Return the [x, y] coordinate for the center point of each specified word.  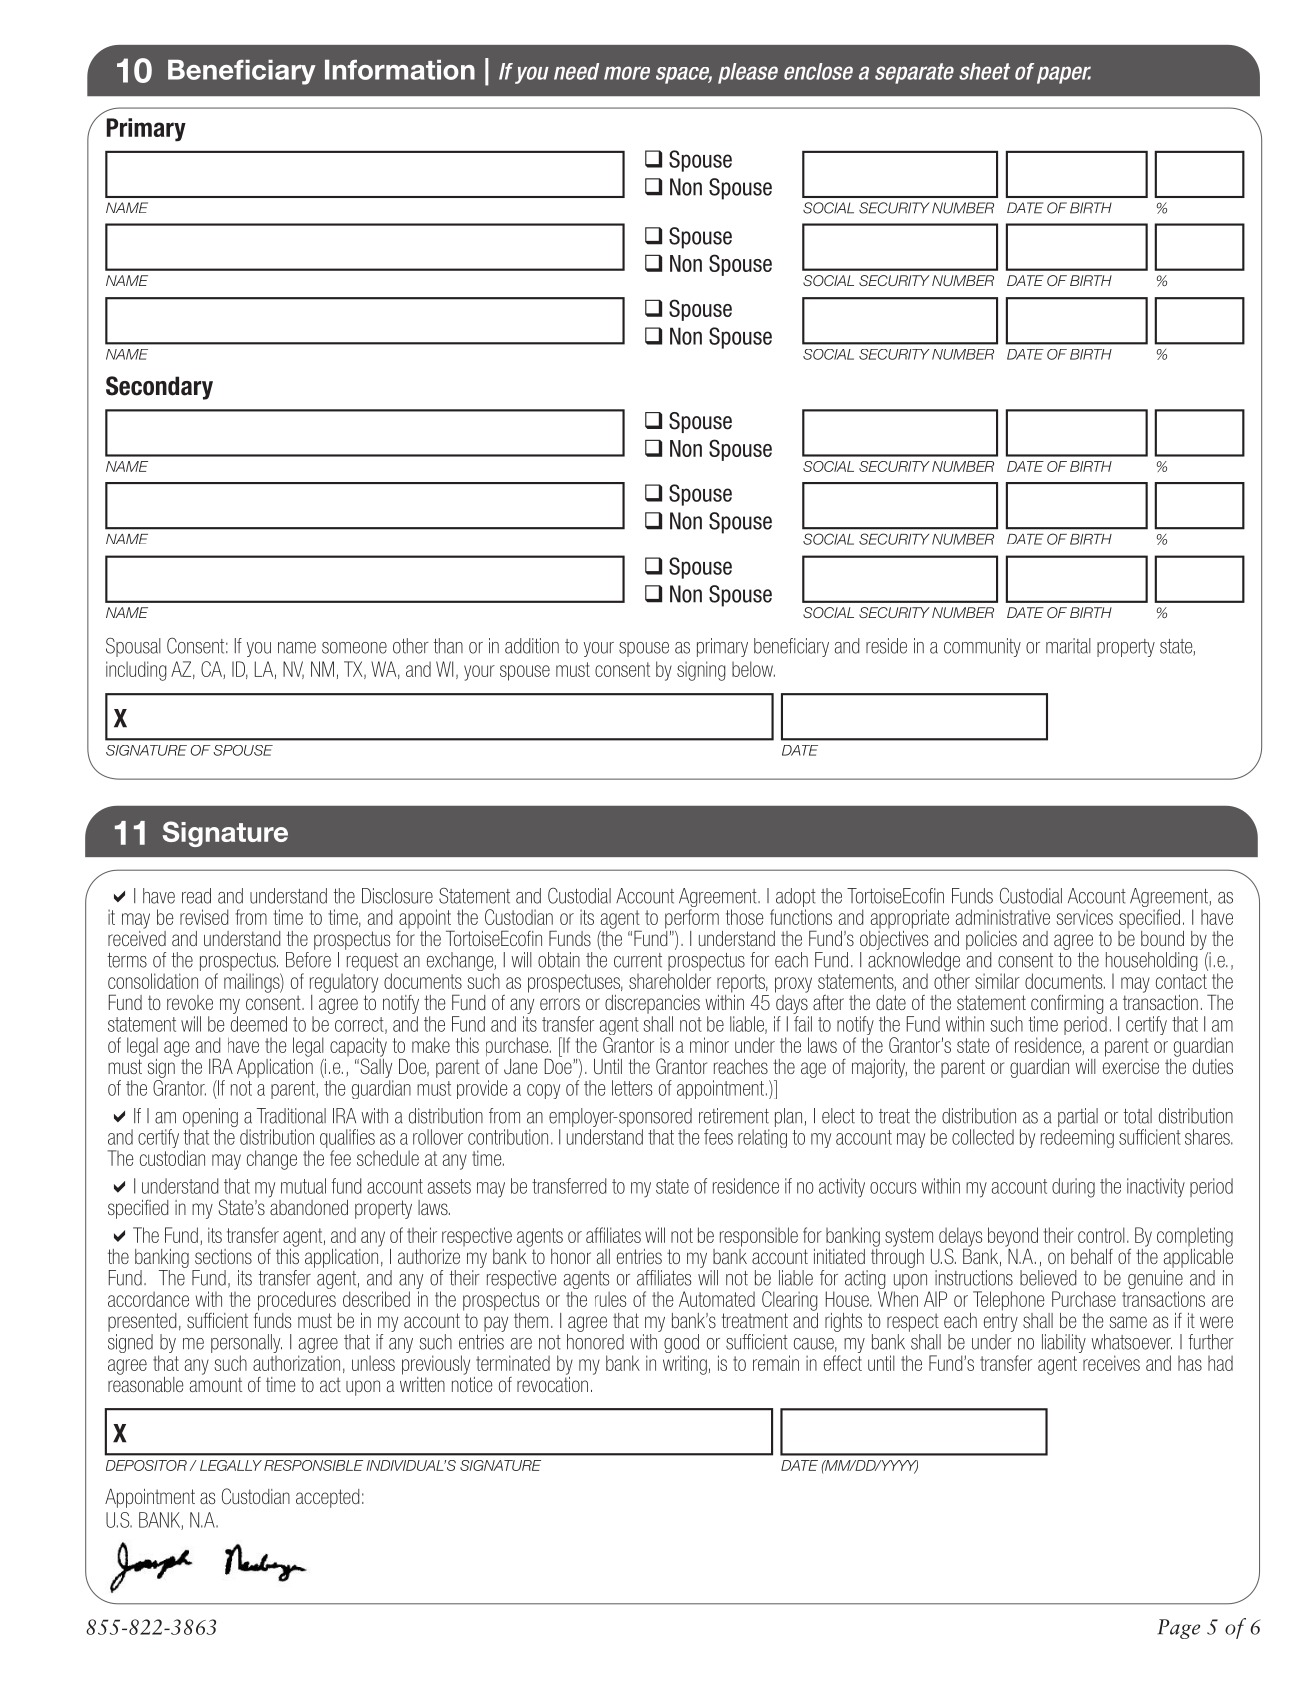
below [753, 669]
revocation [552, 1383]
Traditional [291, 1116]
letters [632, 1088]
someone [354, 648]
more [627, 73]
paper [1064, 75]
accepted [327, 1498]
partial [1078, 1117]
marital [1068, 646]
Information [400, 69]
